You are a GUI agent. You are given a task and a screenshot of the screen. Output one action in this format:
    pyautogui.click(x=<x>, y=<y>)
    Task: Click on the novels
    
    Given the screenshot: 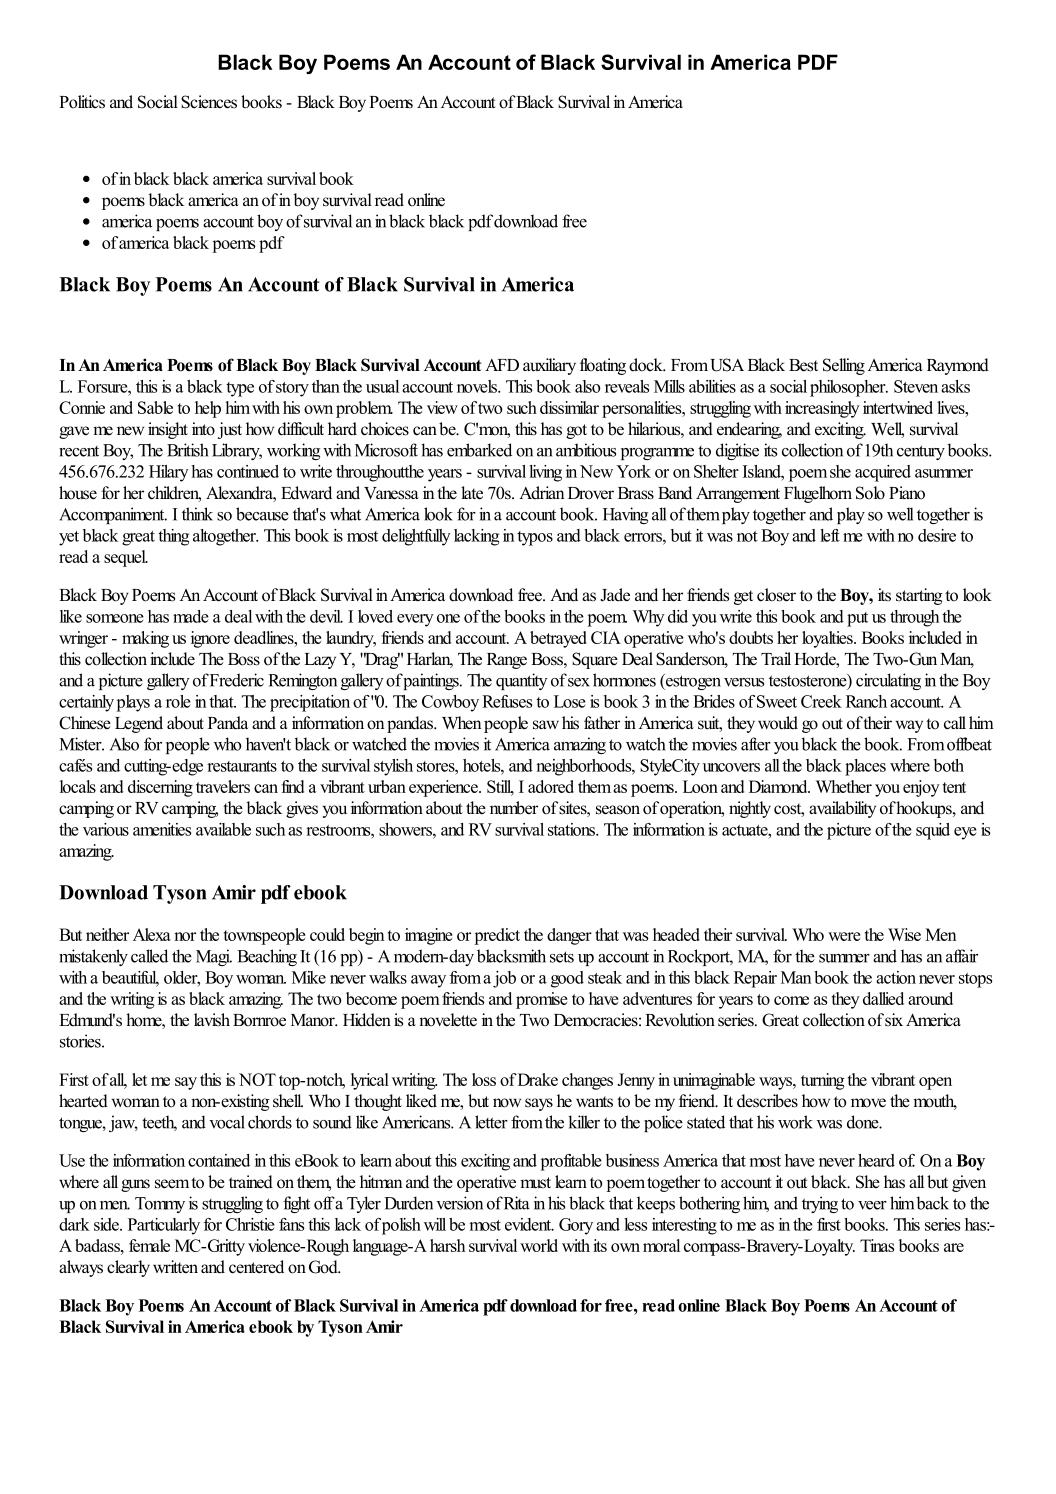 What is the action you would take?
    pyautogui.click(x=478, y=386)
